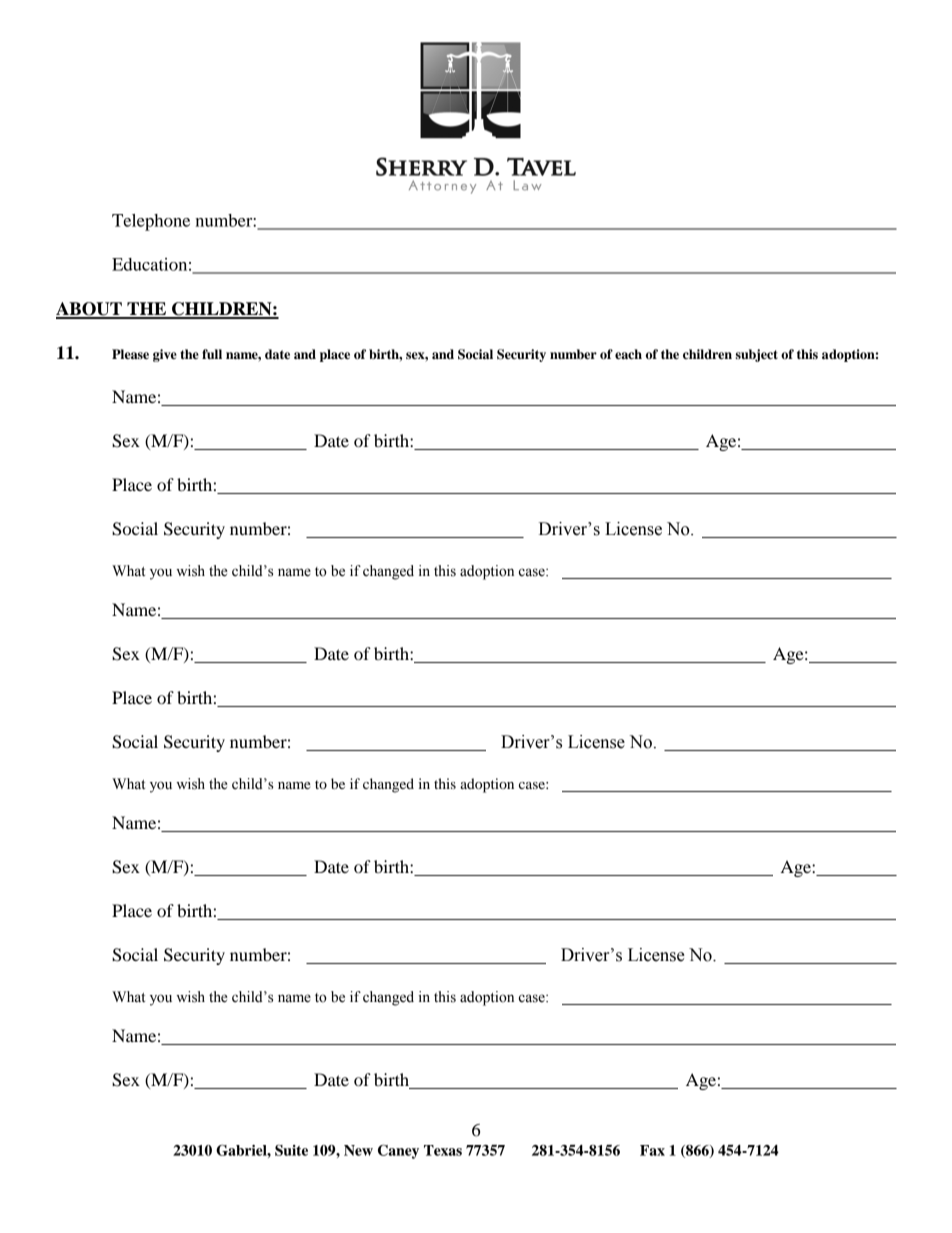 The image size is (952, 1233). I want to click on Texas, so click(443, 1150).
